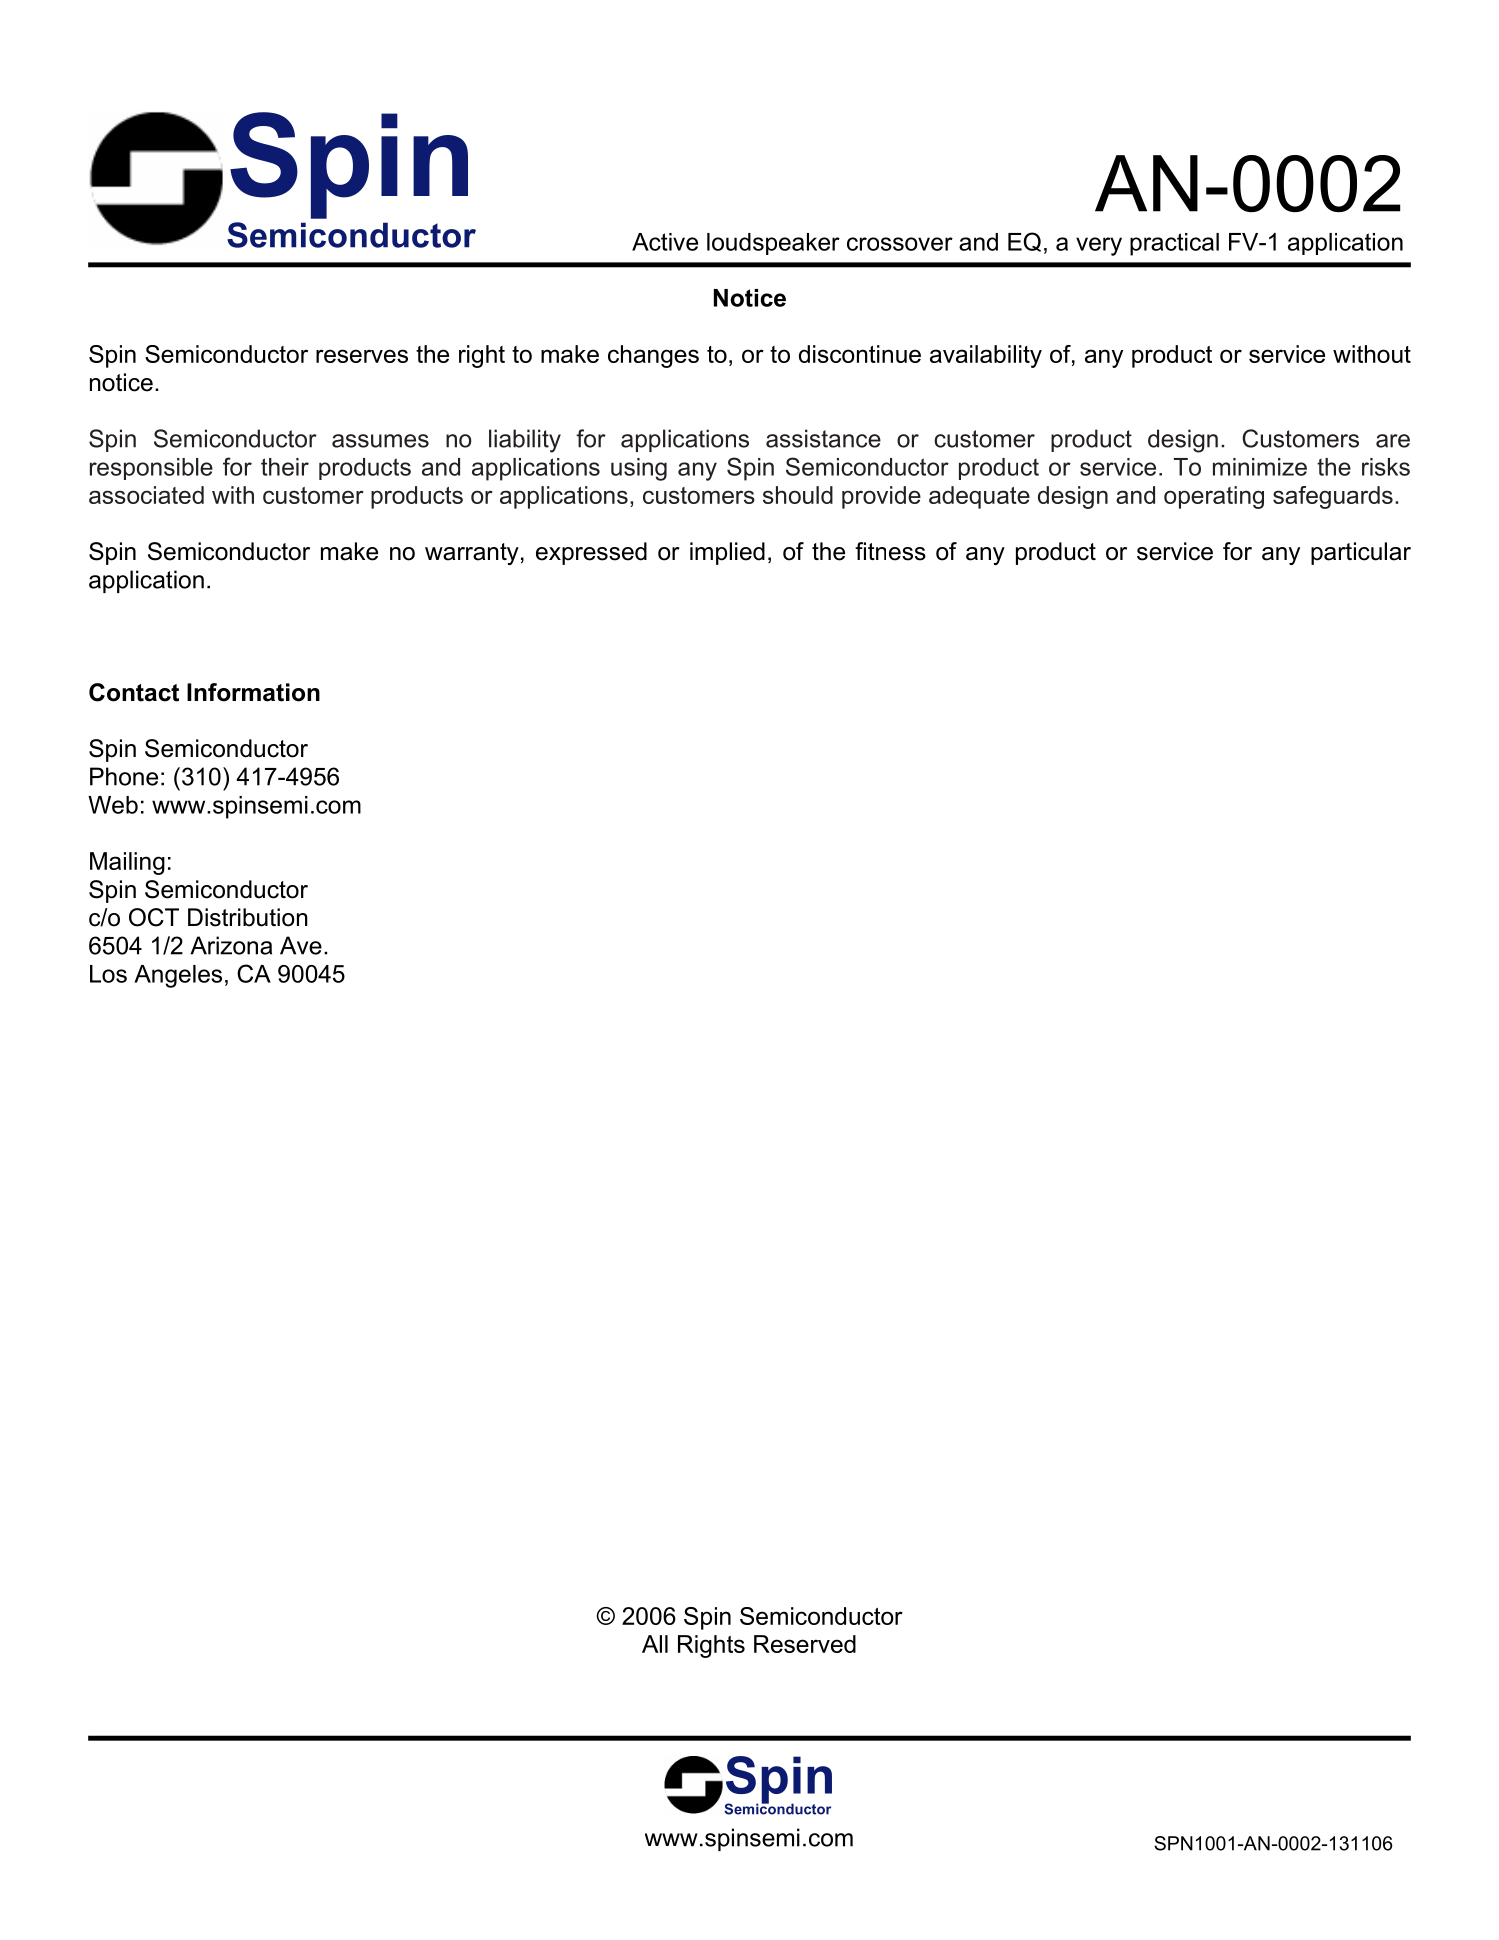 This screenshot has height=1940, width=1499. What do you see at coordinates (253, 692) in the screenshot?
I see `Information` at bounding box center [253, 692].
